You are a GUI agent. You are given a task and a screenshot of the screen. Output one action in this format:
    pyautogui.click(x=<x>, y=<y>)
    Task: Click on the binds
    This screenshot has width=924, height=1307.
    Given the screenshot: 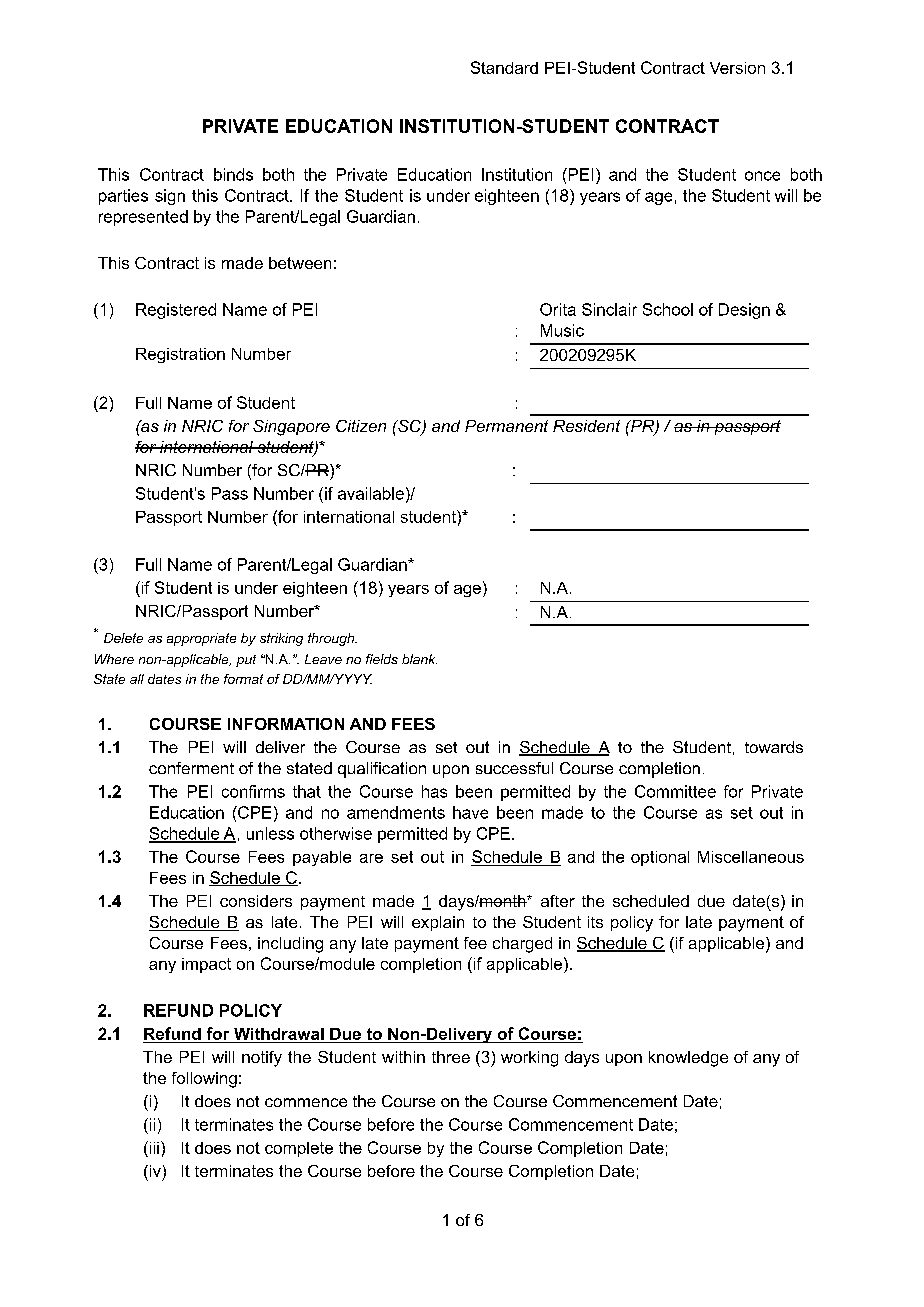 What is the action you would take?
    pyautogui.click(x=233, y=174)
